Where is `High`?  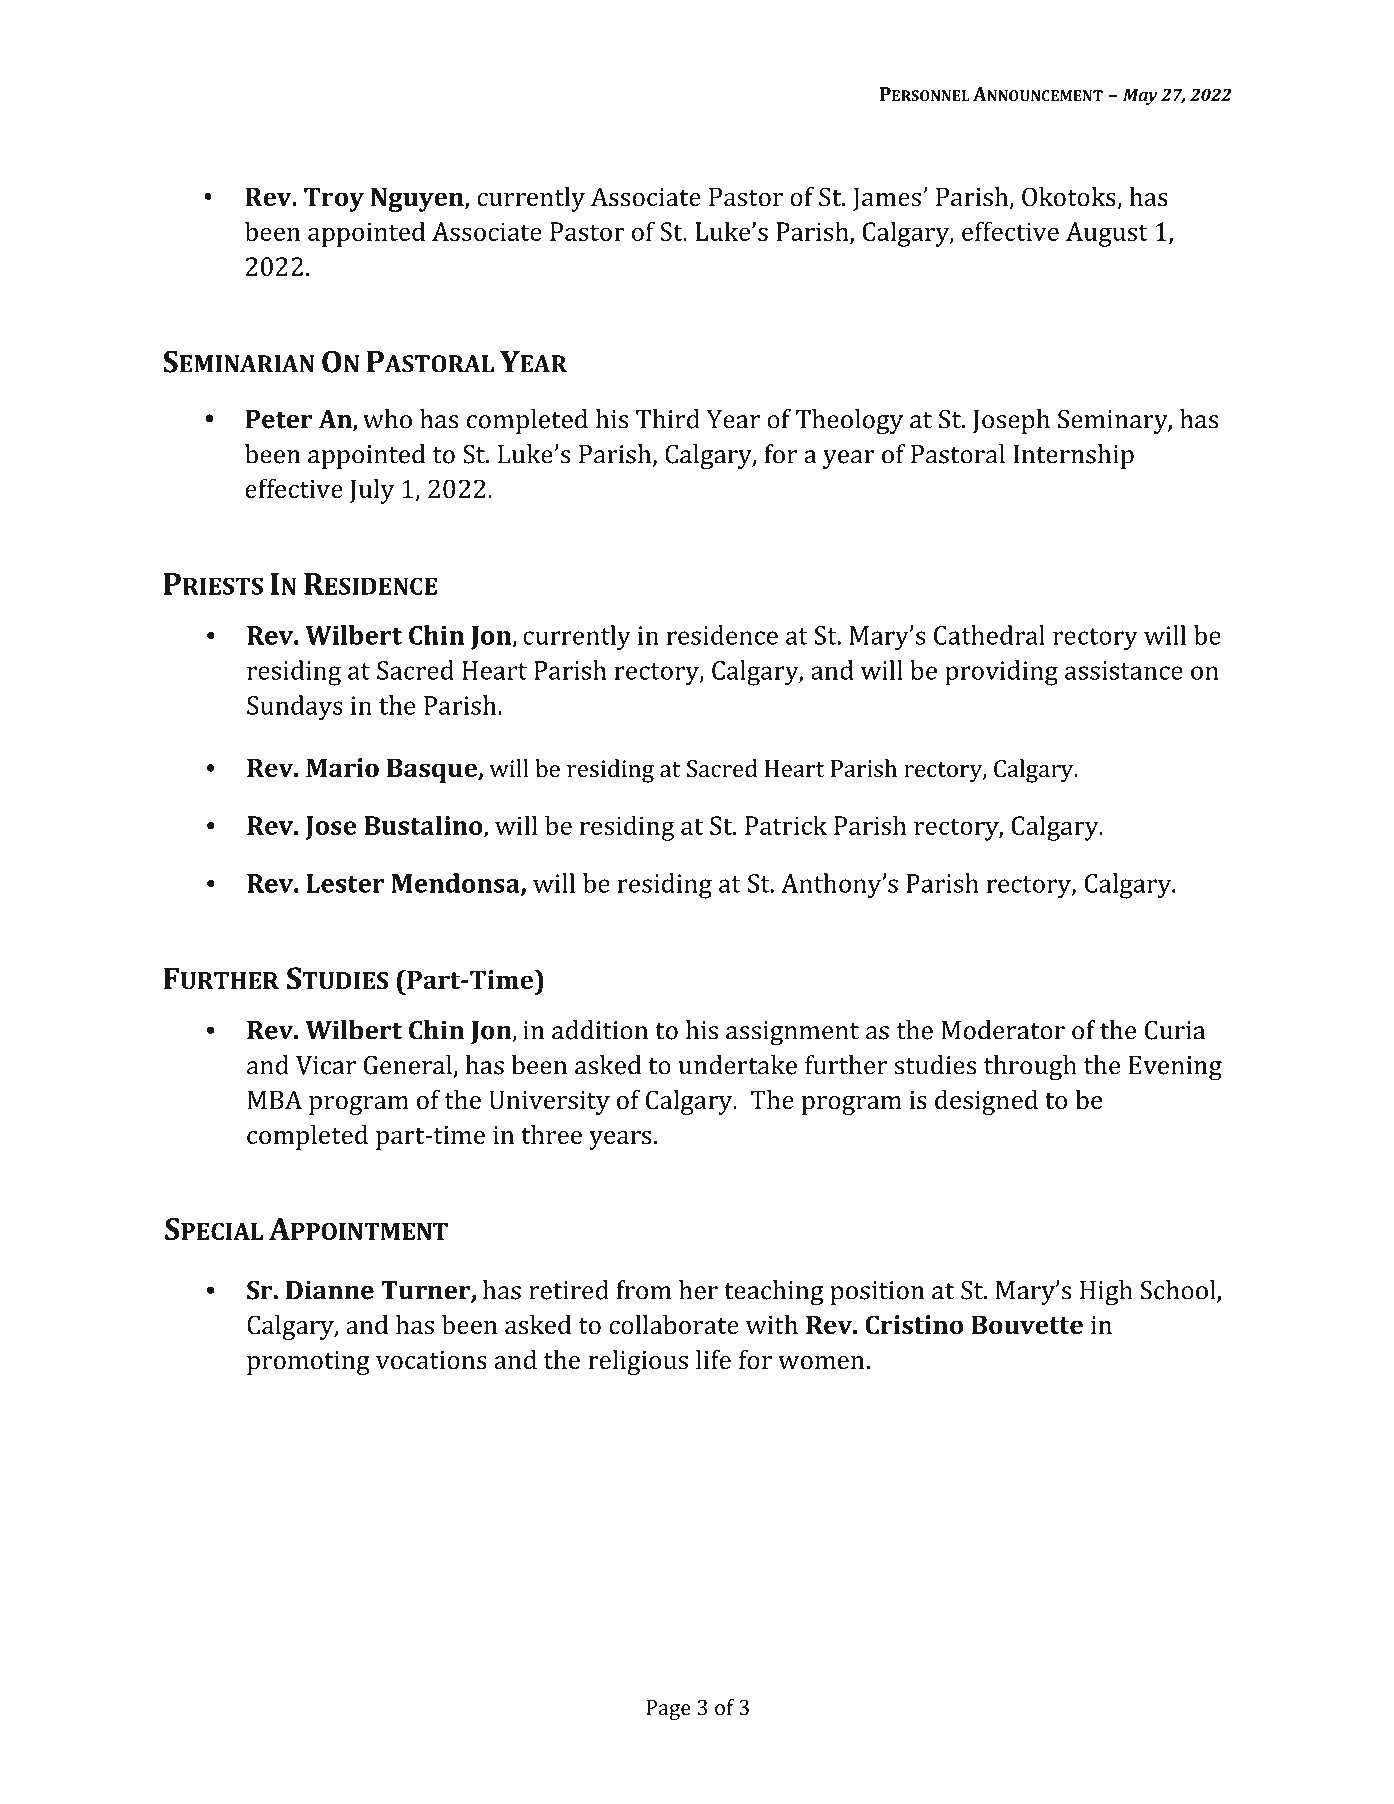 High is located at coordinates (1106, 1293).
